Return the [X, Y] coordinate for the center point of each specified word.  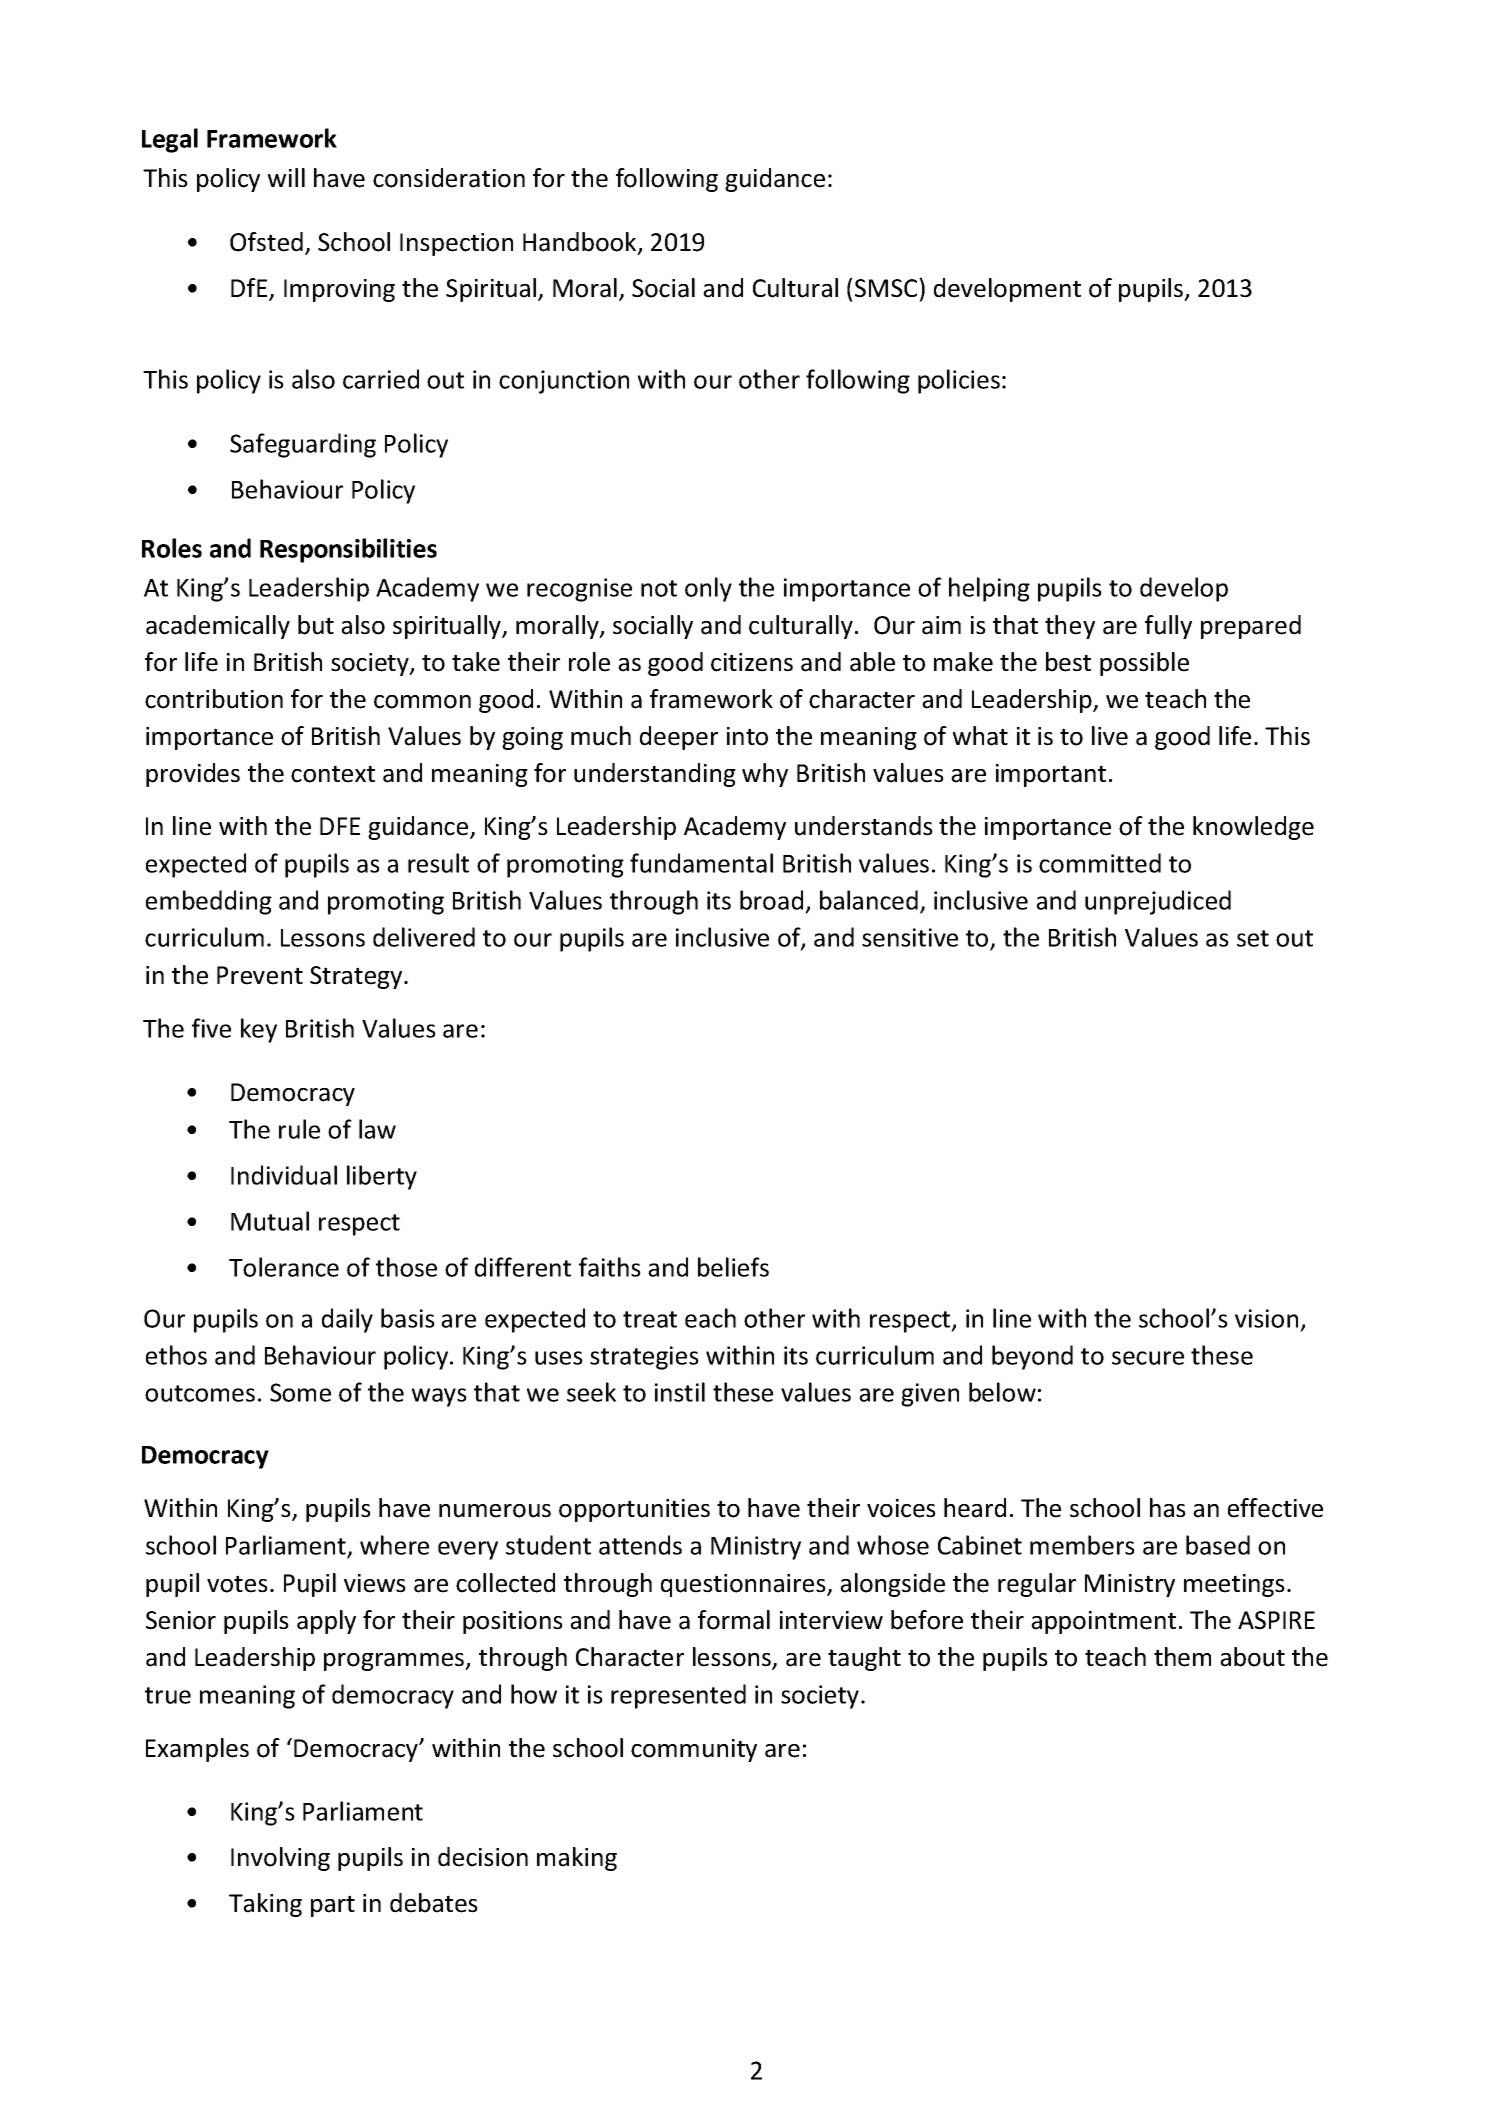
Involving [280, 1859]
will [286, 177]
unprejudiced [1158, 902]
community [694, 1750]
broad [771, 900]
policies [959, 381]
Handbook [581, 243]
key [259, 1030]
